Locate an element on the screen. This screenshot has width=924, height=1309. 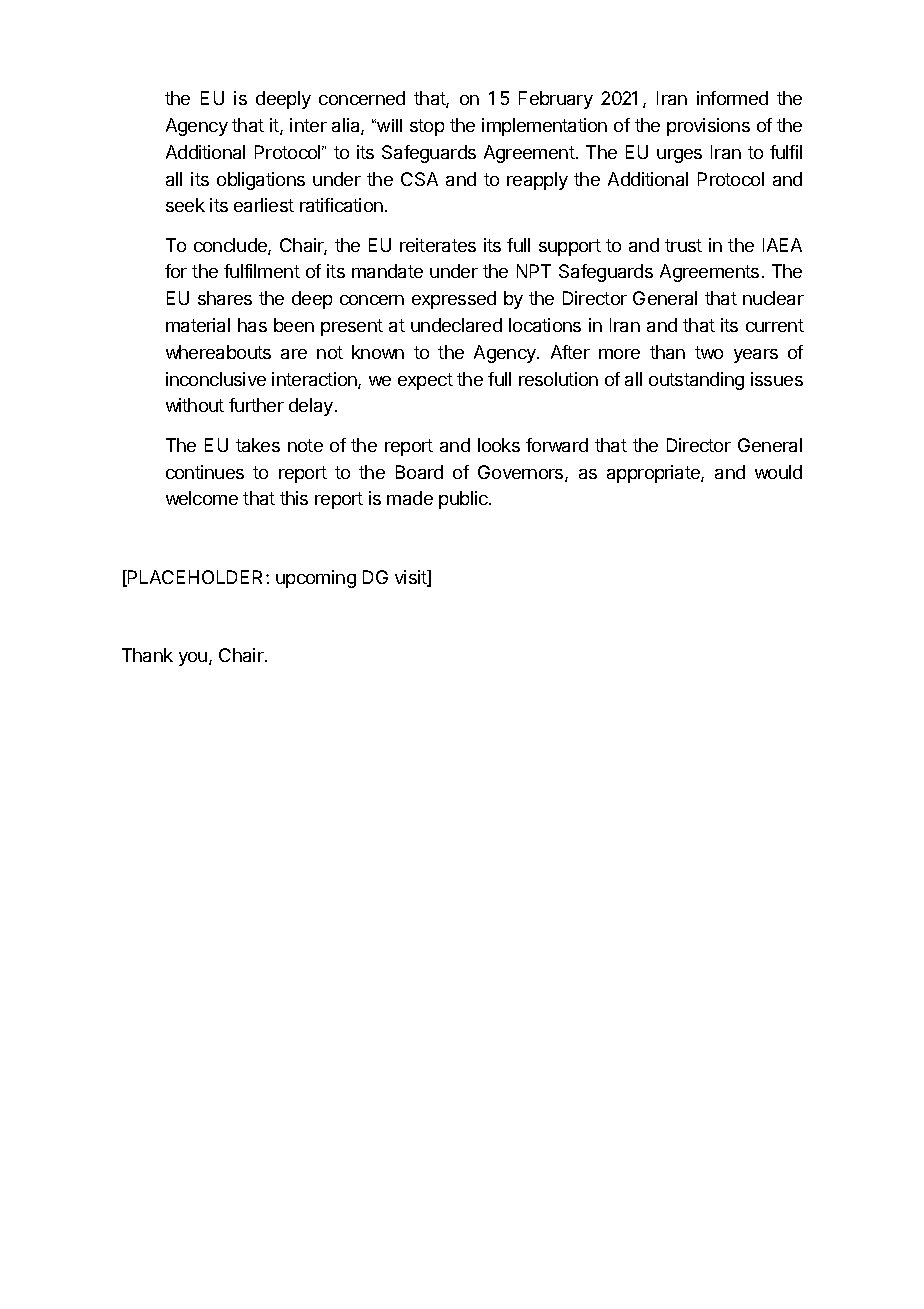
stop is located at coordinates (427, 127).
